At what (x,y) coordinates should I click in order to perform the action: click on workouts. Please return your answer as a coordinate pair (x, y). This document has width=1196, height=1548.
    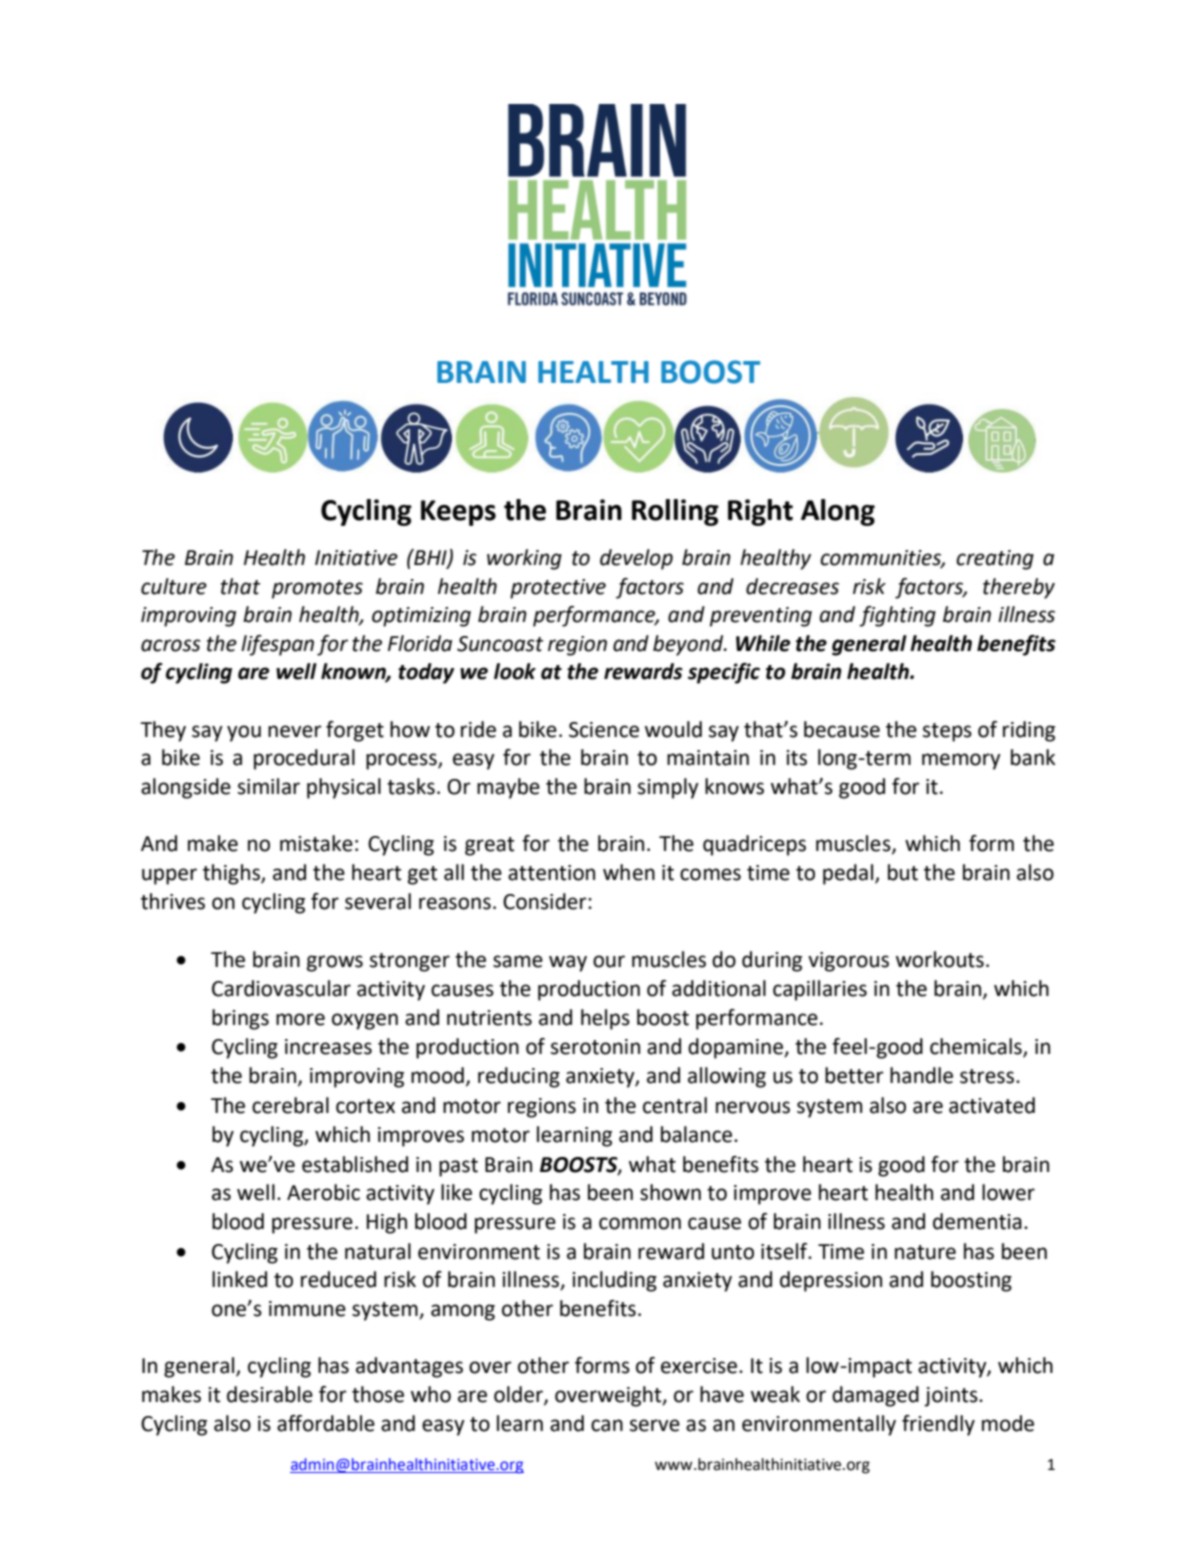
    Looking at the image, I should click on (940, 959).
